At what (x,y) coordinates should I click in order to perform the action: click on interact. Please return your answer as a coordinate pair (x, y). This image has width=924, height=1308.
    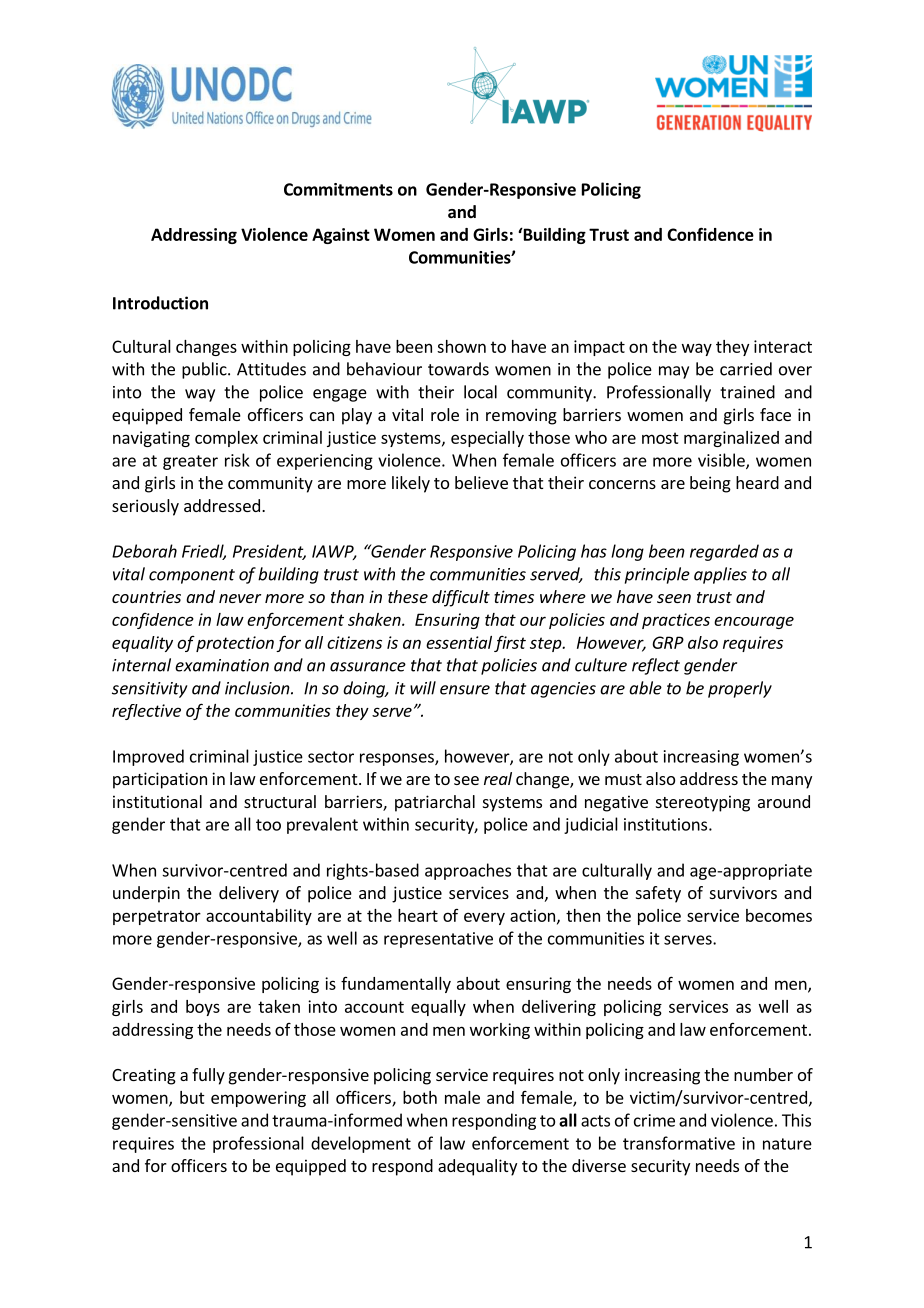
    Looking at the image, I should click on (783, 346).
